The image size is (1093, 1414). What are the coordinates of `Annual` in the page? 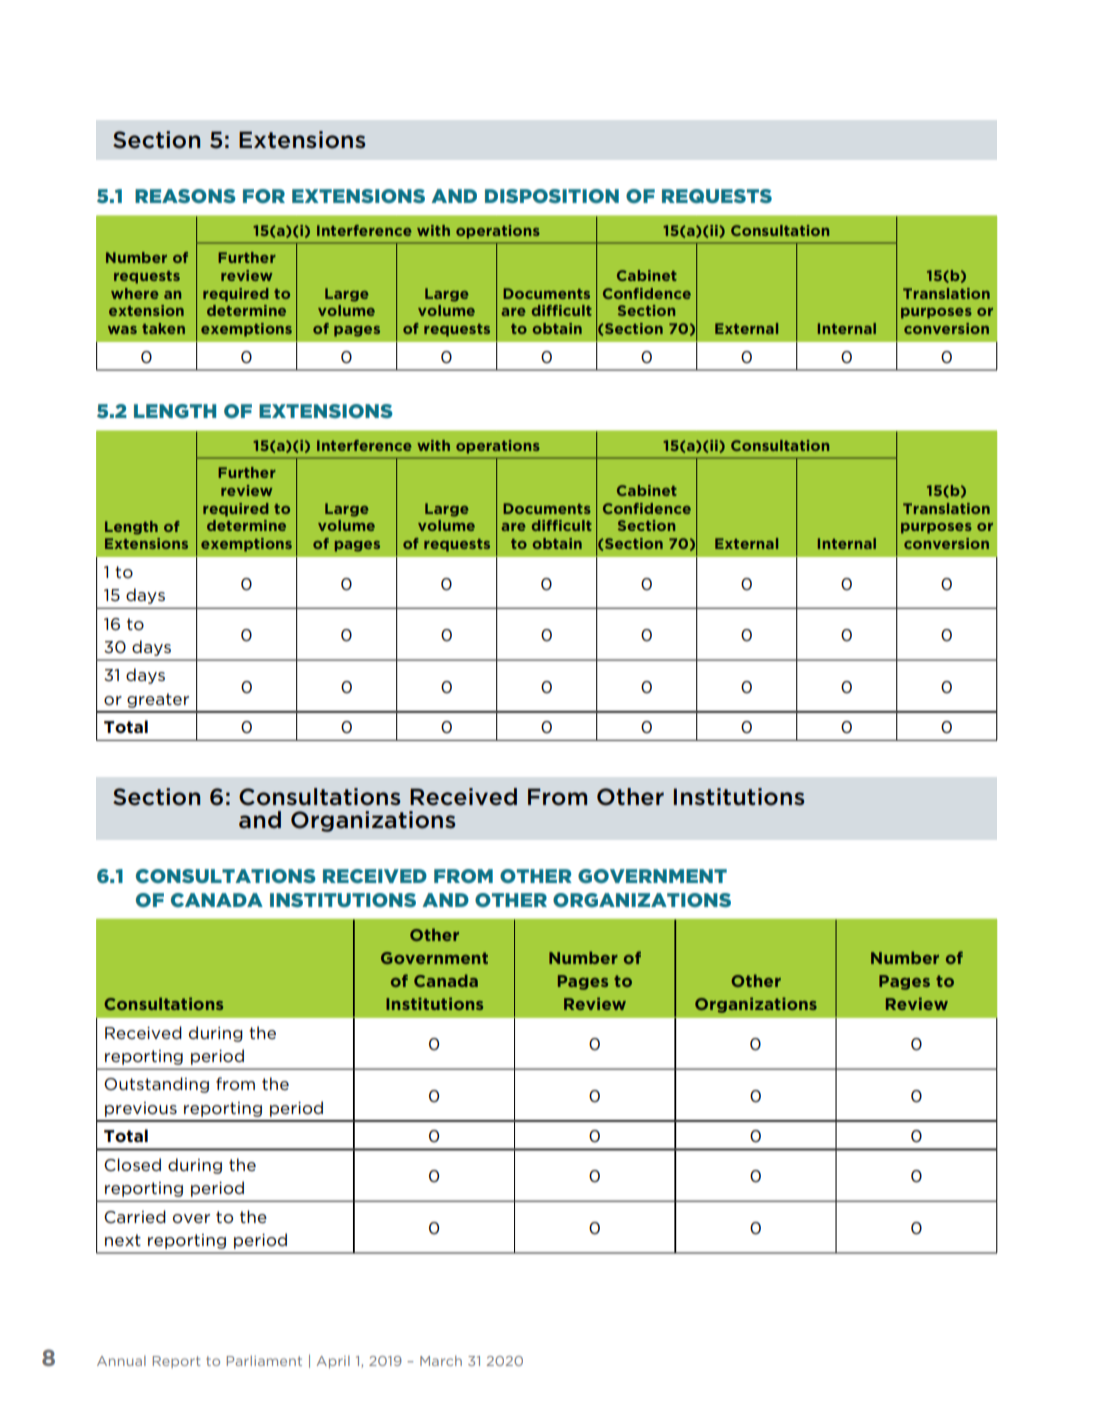 It's located at (121, 1361).
